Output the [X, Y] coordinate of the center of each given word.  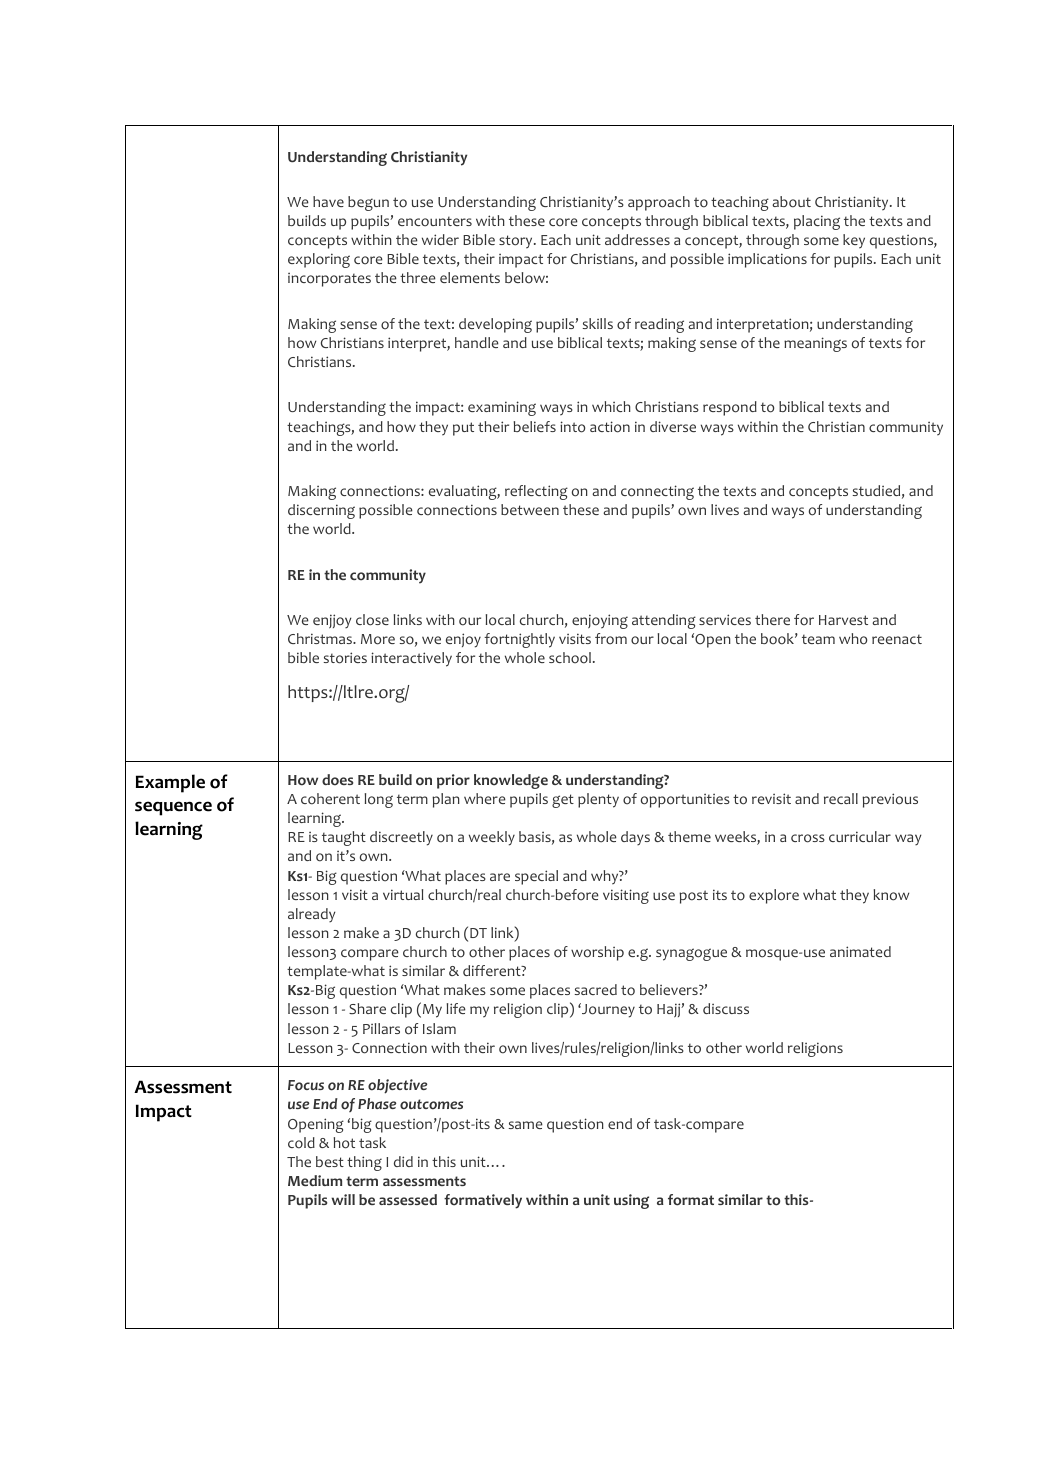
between [530, 509]
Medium [315, 1180]
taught [344, 838]
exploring [319, 260]
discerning [321, 511]
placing [817, 222]
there [772, 619]
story [517, 242]
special [536, 877]
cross [808, 838]
